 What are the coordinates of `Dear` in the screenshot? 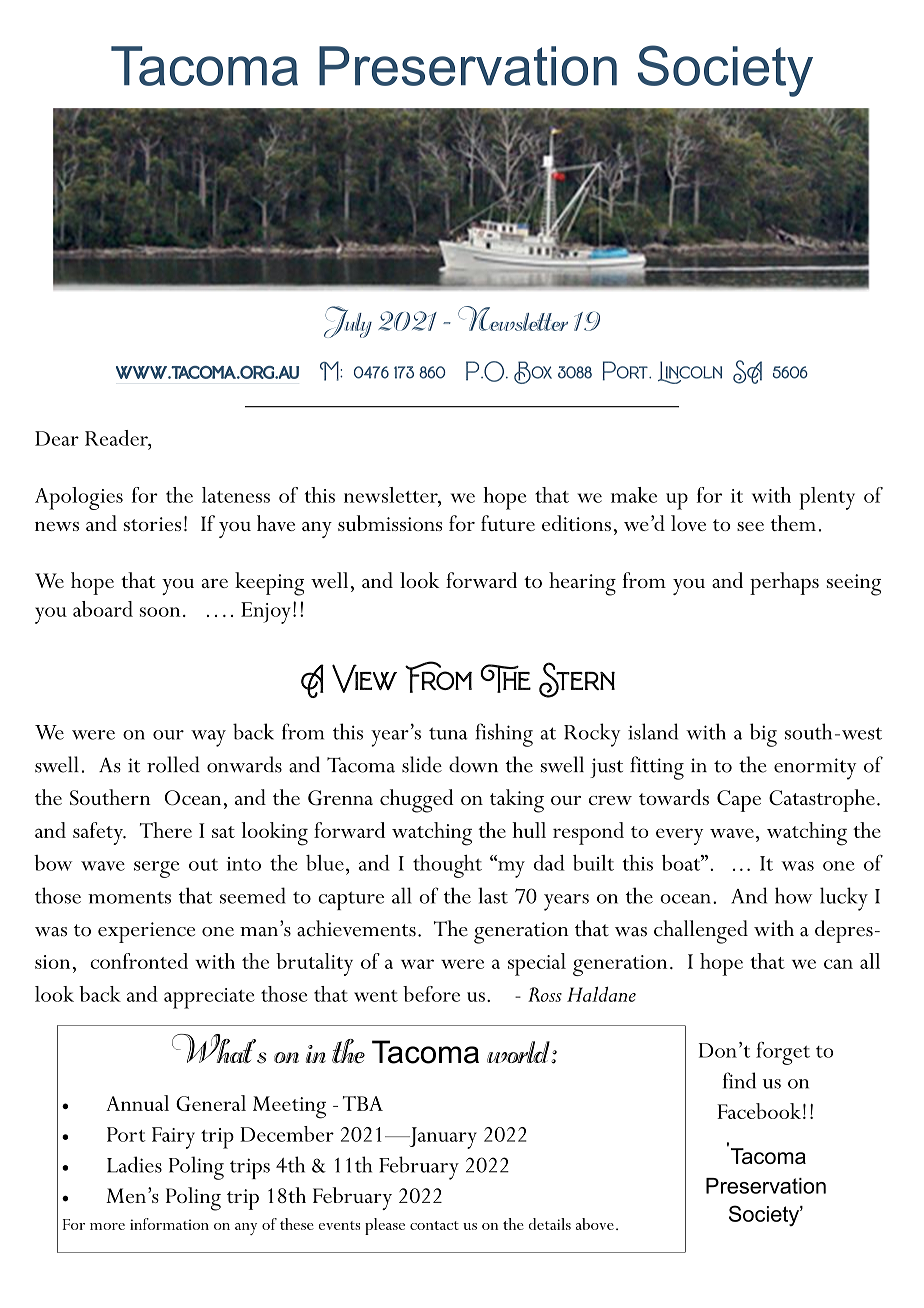 It's located at (57, 438).
